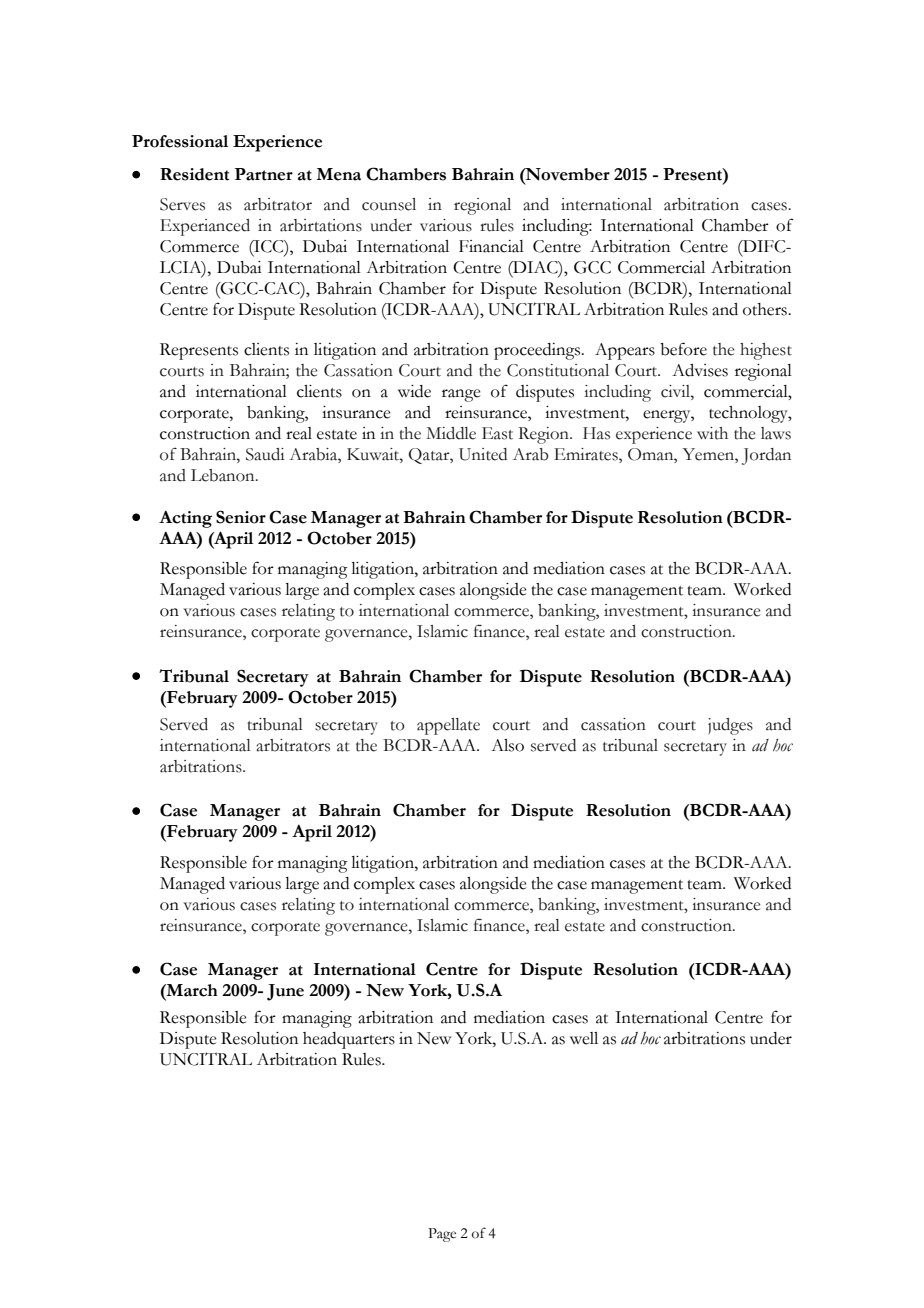  What do you see at coordinates (448, 726) in the screenshot?
I see `appellate` at bounding box center [448, 726].
